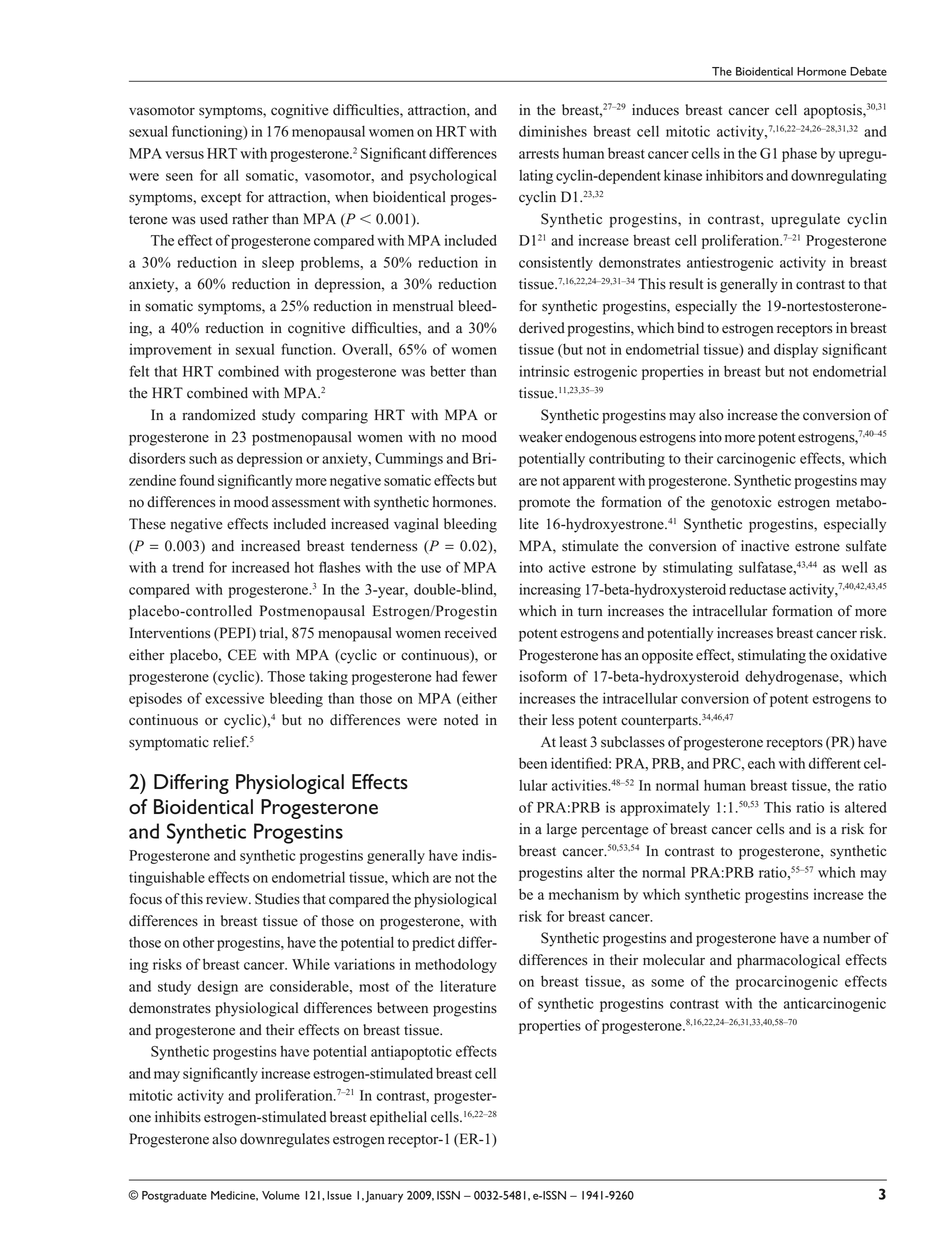 Image resolution: width=952 pixels, height=1233 pixels. Describe the element at coordinates (544, 371) in the image. I see `intrinsic` at that location.
